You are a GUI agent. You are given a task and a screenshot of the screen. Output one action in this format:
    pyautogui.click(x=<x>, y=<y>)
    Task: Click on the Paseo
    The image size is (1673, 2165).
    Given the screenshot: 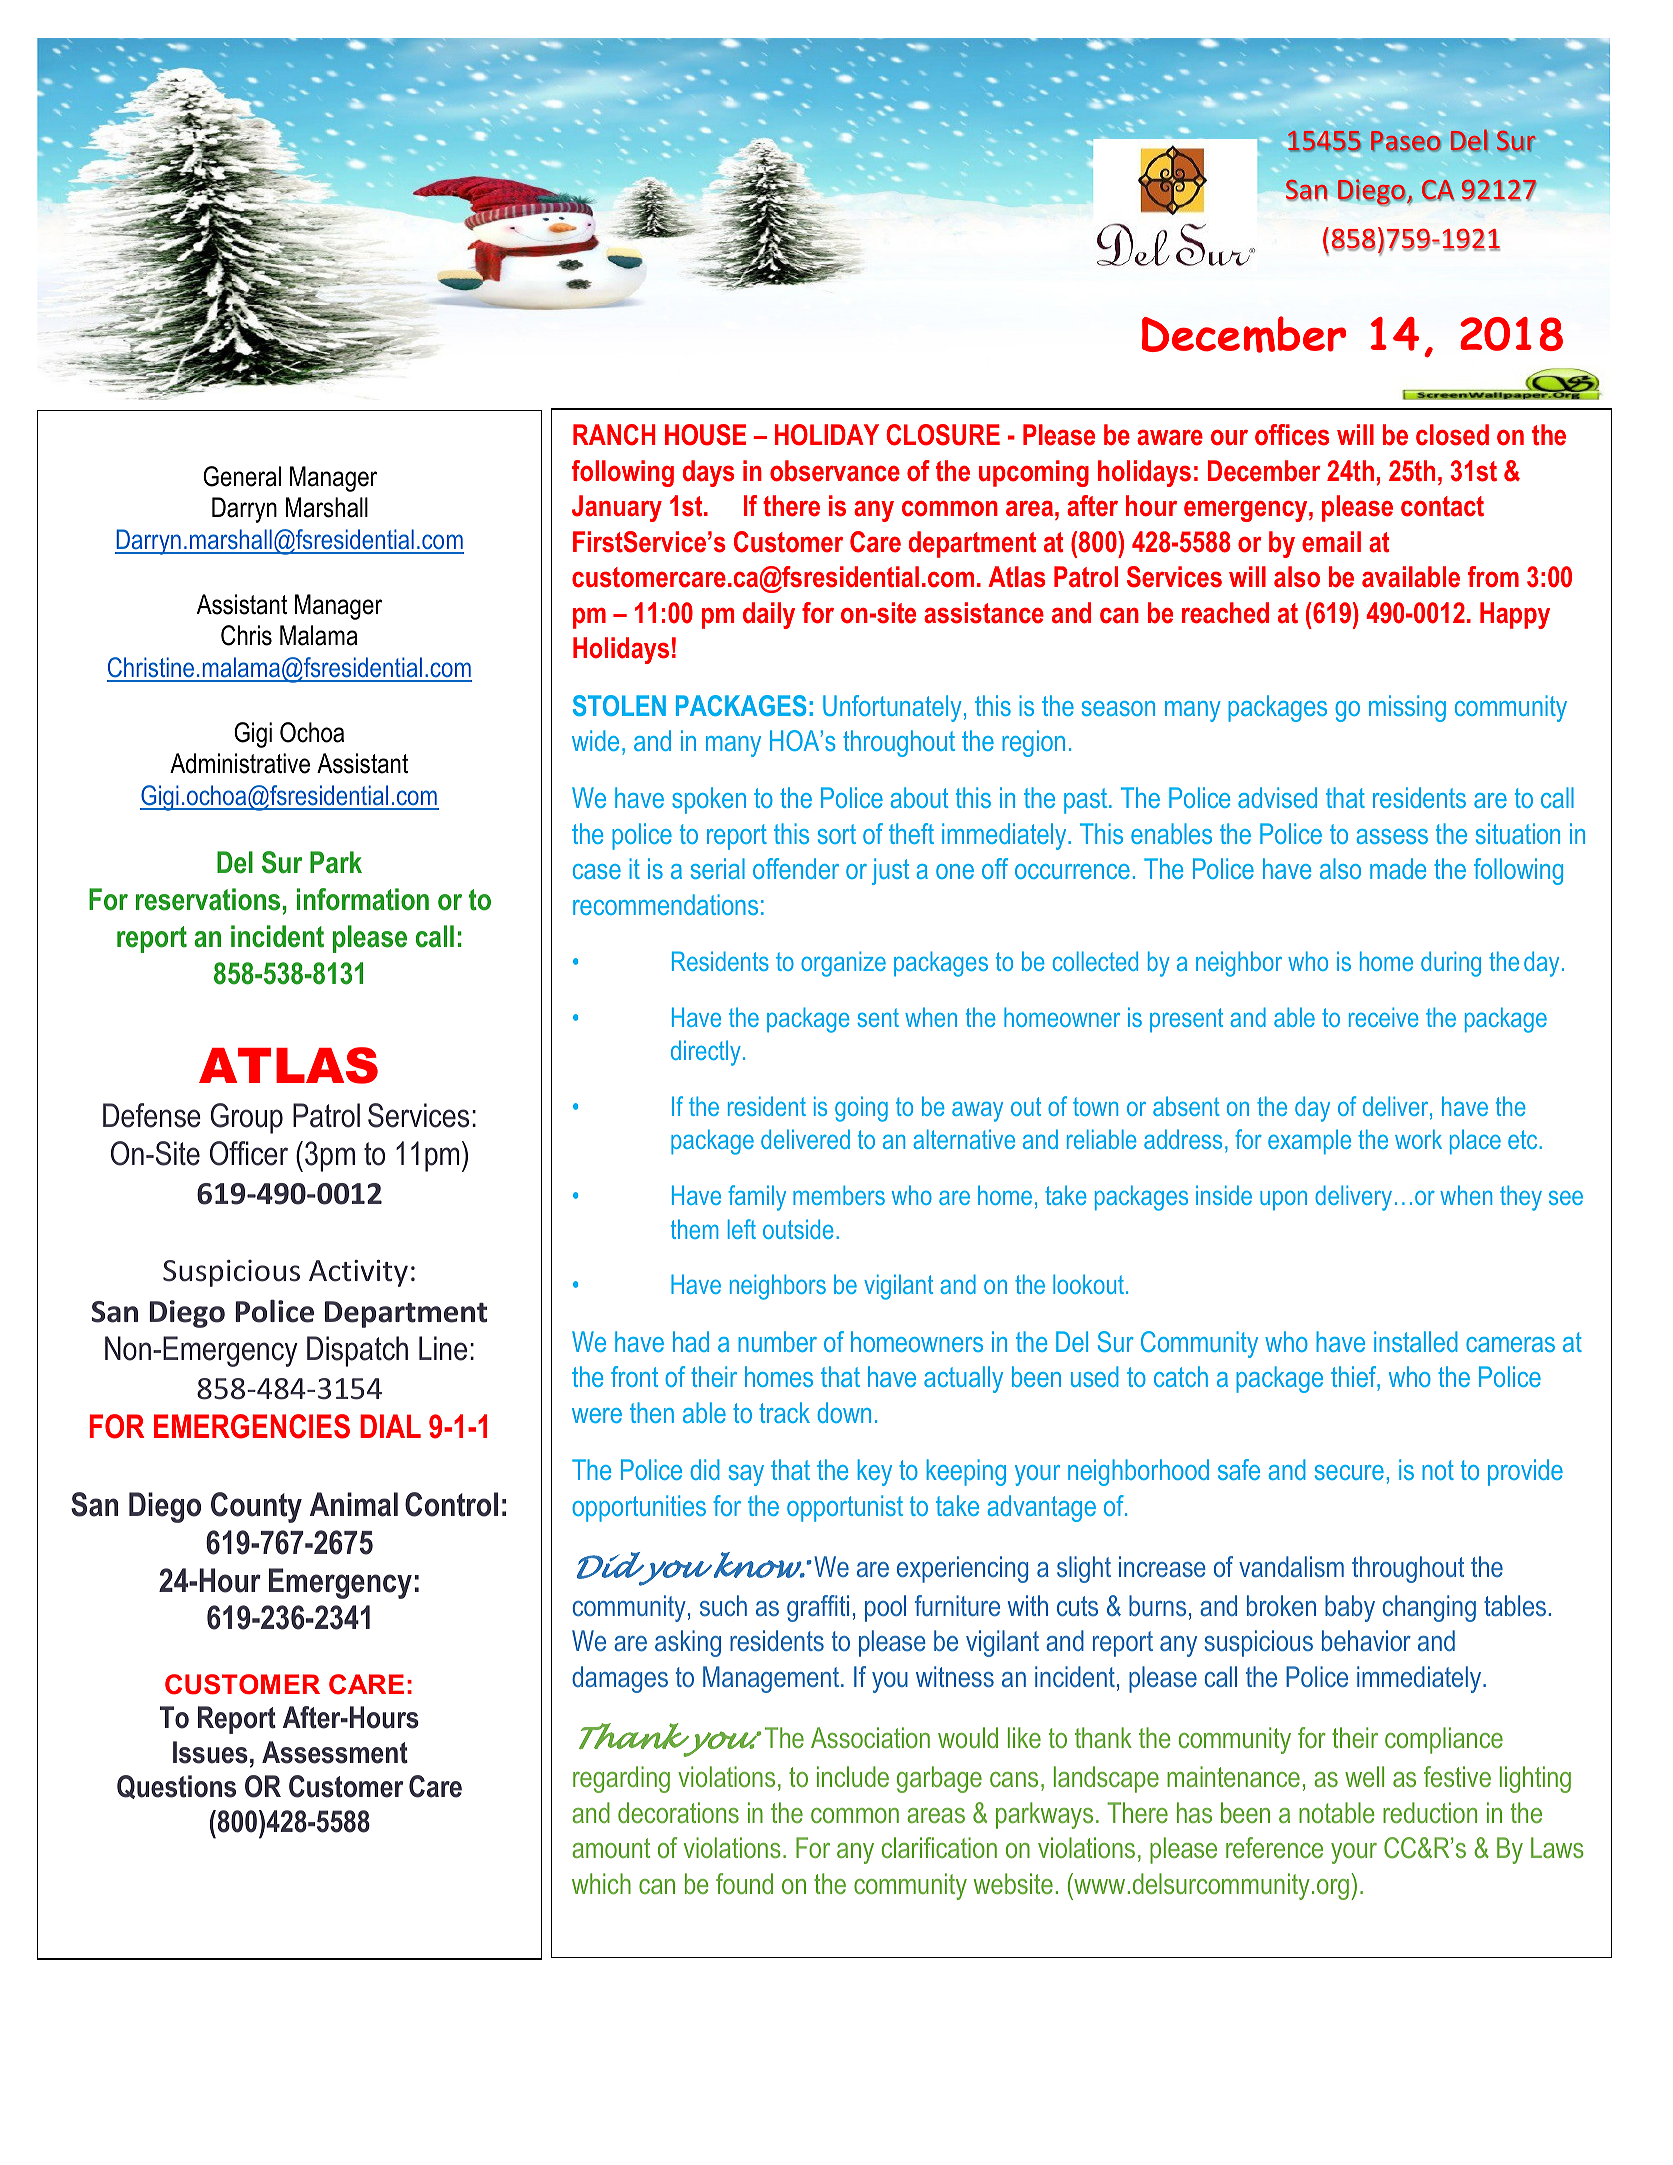 What is the action you would take?
    pyautogui.click(x=1406, y=141)
